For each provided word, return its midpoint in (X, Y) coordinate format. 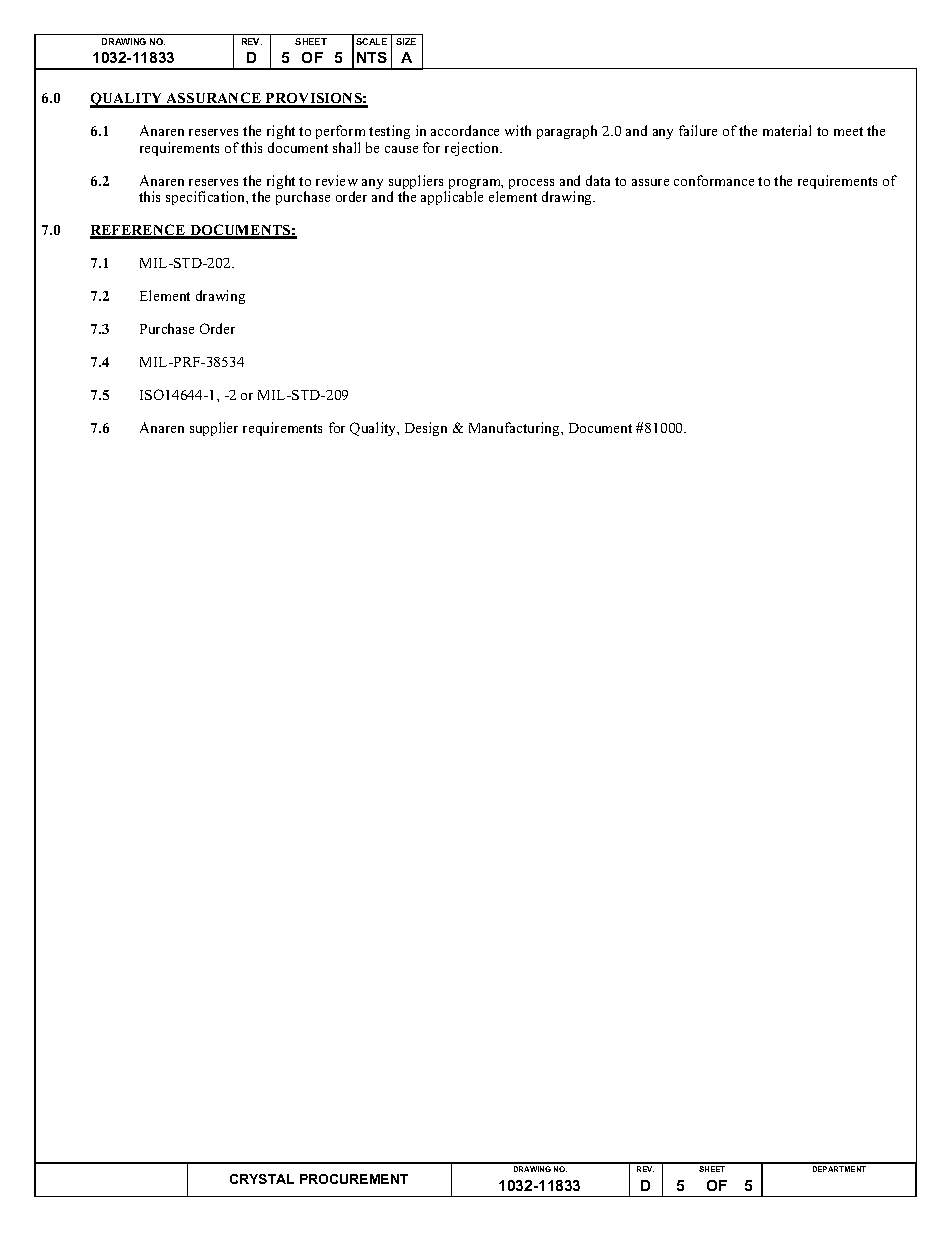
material (787, 130)
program (476, 185)
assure (650, 182)
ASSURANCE (214, 99)
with (518, 130)
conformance (714, 180)
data (598, 180)
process (531, 185)
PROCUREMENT (354, 1179)
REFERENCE (139, 231)
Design (426, 429)
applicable (452, 198)
